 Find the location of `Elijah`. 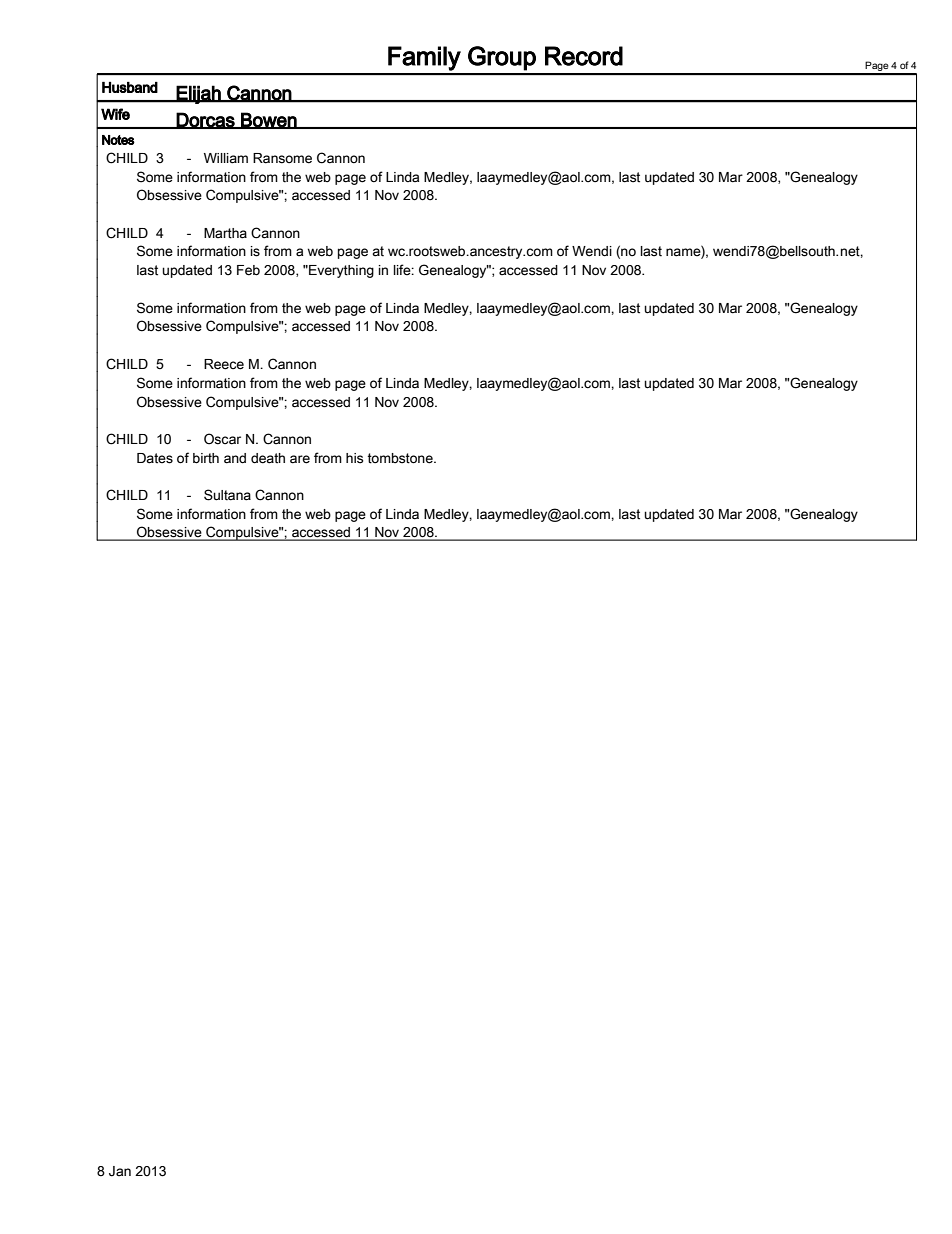

Elijah is located at coordinates (199, 94).
